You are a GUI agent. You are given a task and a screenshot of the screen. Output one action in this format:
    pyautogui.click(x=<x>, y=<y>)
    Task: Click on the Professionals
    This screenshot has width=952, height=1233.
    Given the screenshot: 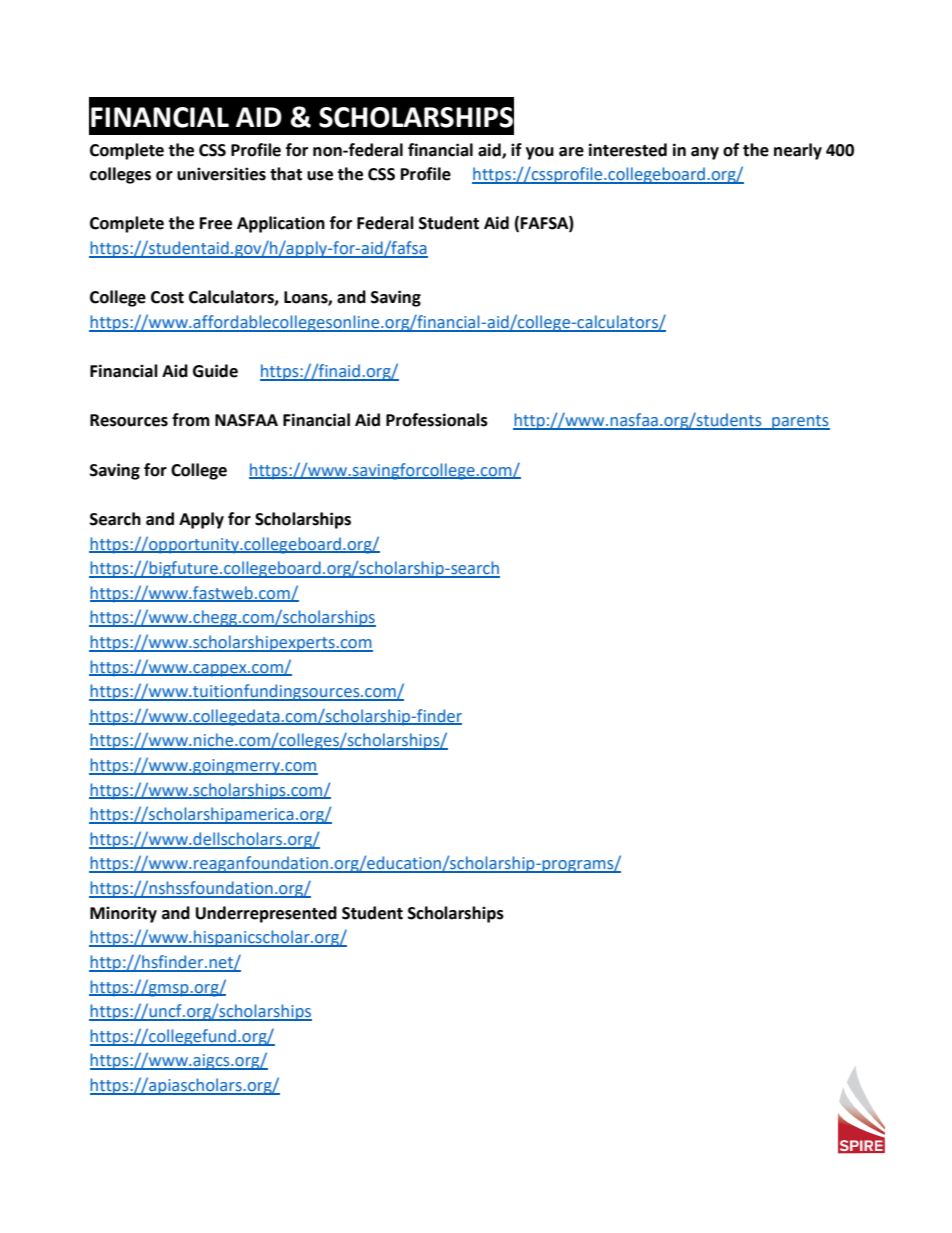 What is the action you would take?
    pyautogui.click(x=437, y=420)
